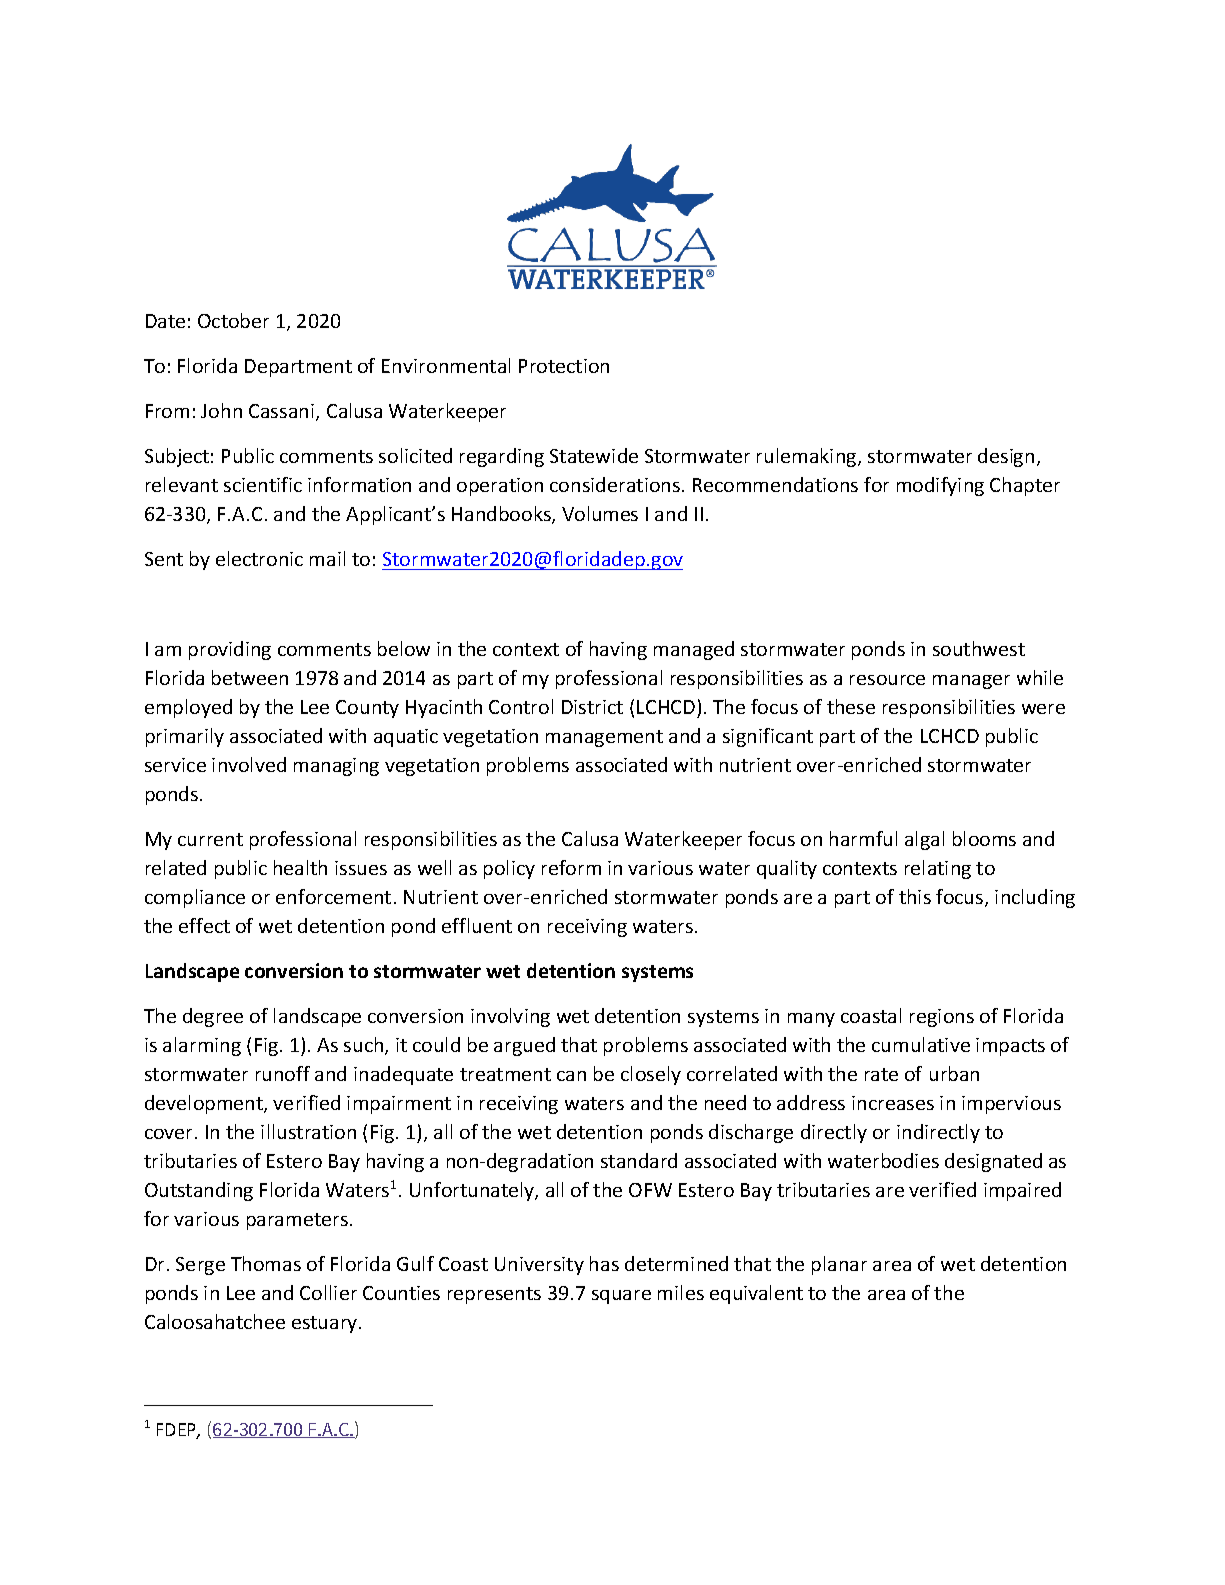 Image resolution: width=1225 pixels, height=1585 pixels. I want to click on regions, so click(942, 1018).
